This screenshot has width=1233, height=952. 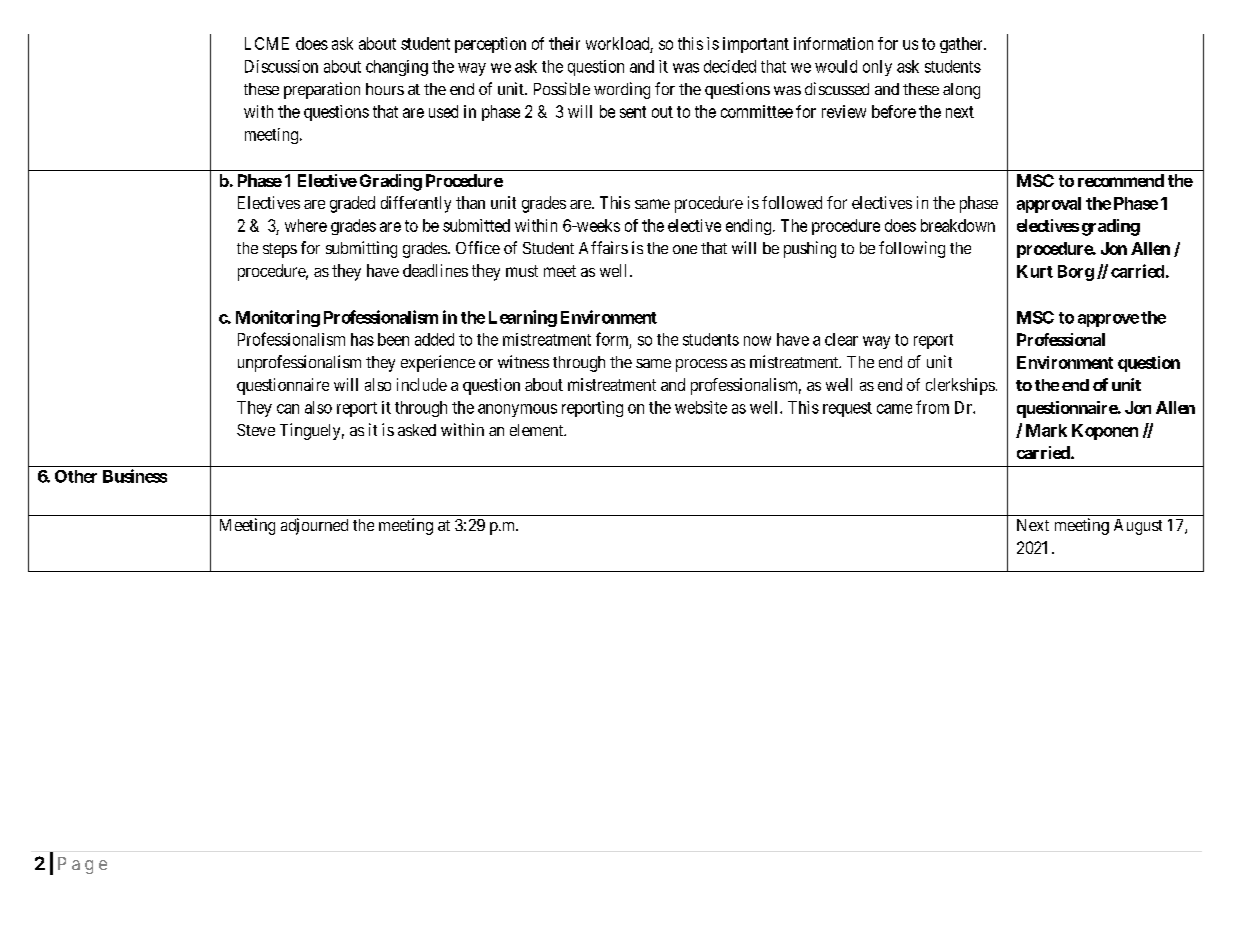 What do you see at coordinates (278, 318) in the screenshot?
I see `Monitoring` at bounding box center [278, 318].
